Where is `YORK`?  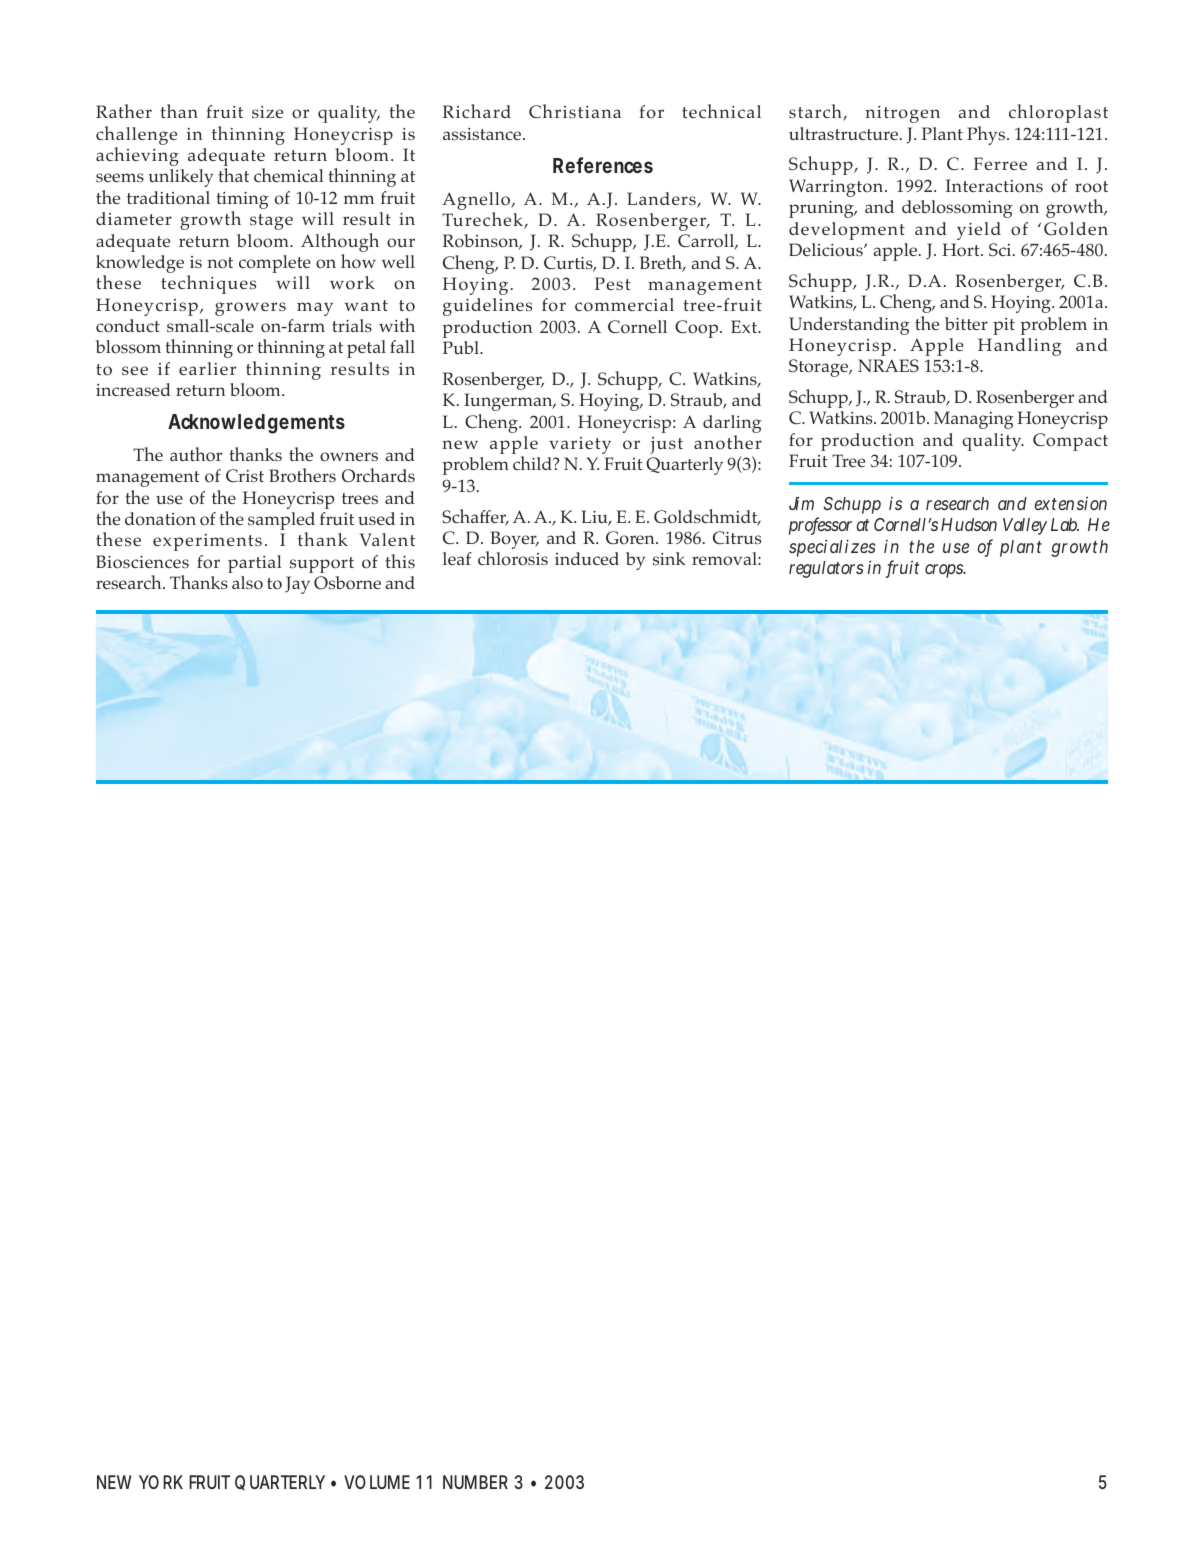
YORK is located at coordinates (161, 1482).
